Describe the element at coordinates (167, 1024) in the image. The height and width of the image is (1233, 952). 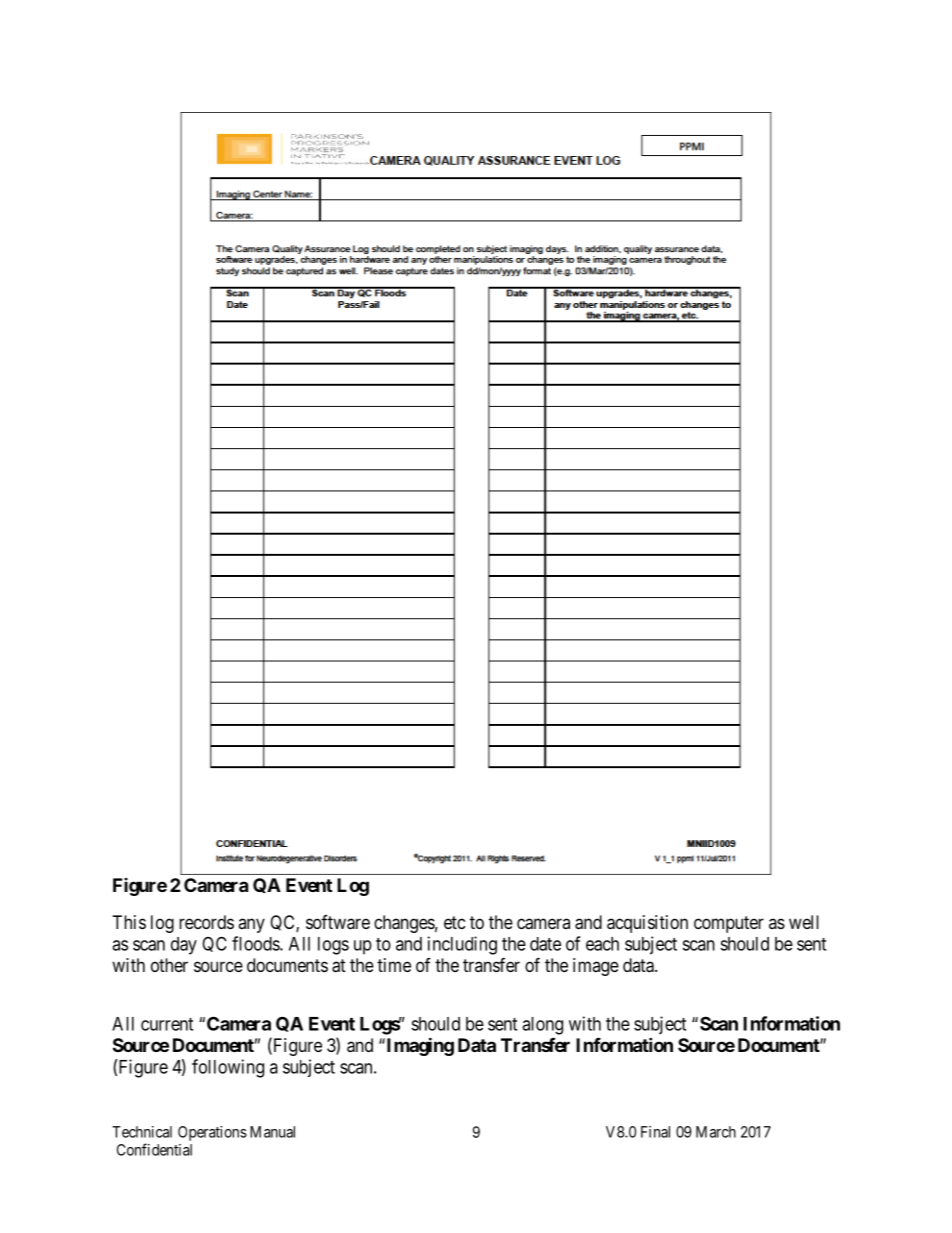
I see `current` at that location.
